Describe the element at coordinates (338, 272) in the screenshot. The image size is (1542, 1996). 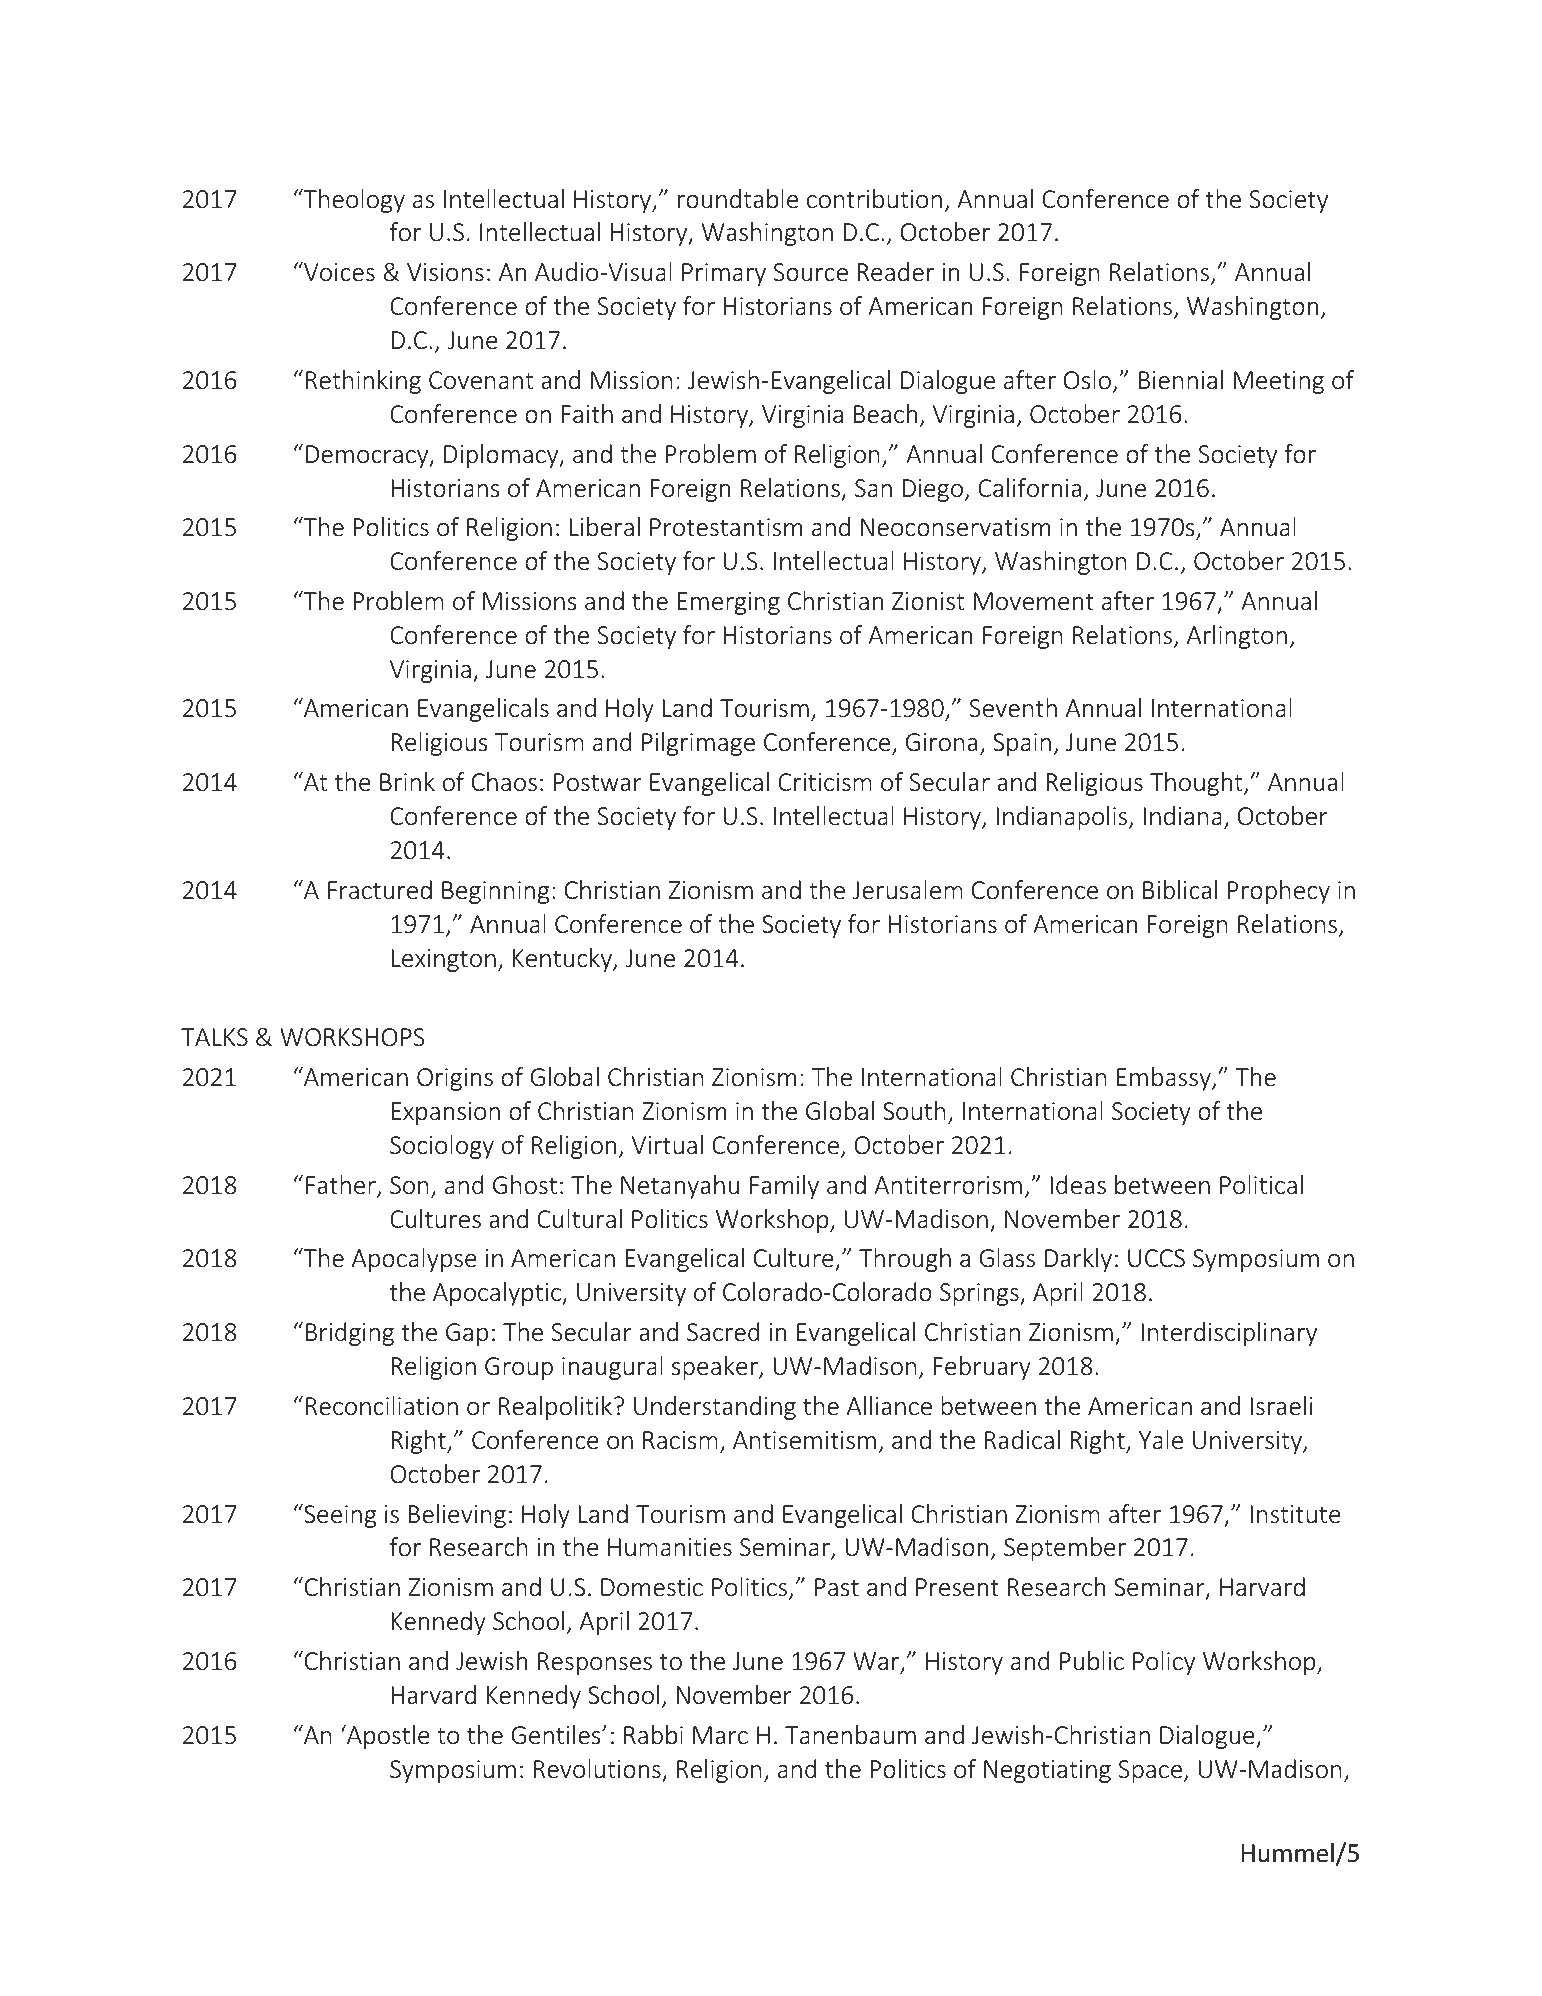
I see `Voices` at that location.
